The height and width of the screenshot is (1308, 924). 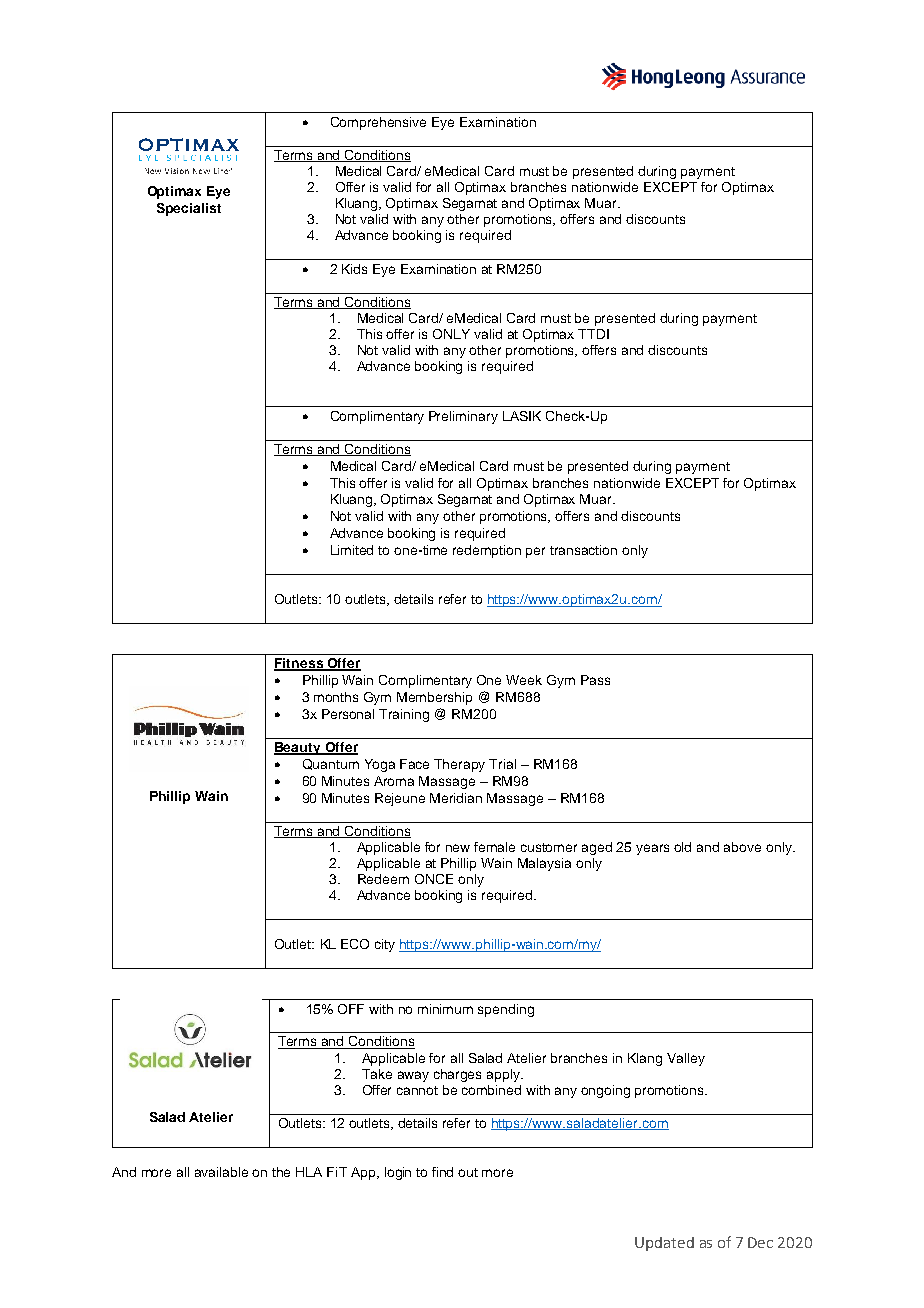 What do you see at coordinates (522, 416) in the screenshot?
I see `LASIK` at bounding box center [522, 416].
